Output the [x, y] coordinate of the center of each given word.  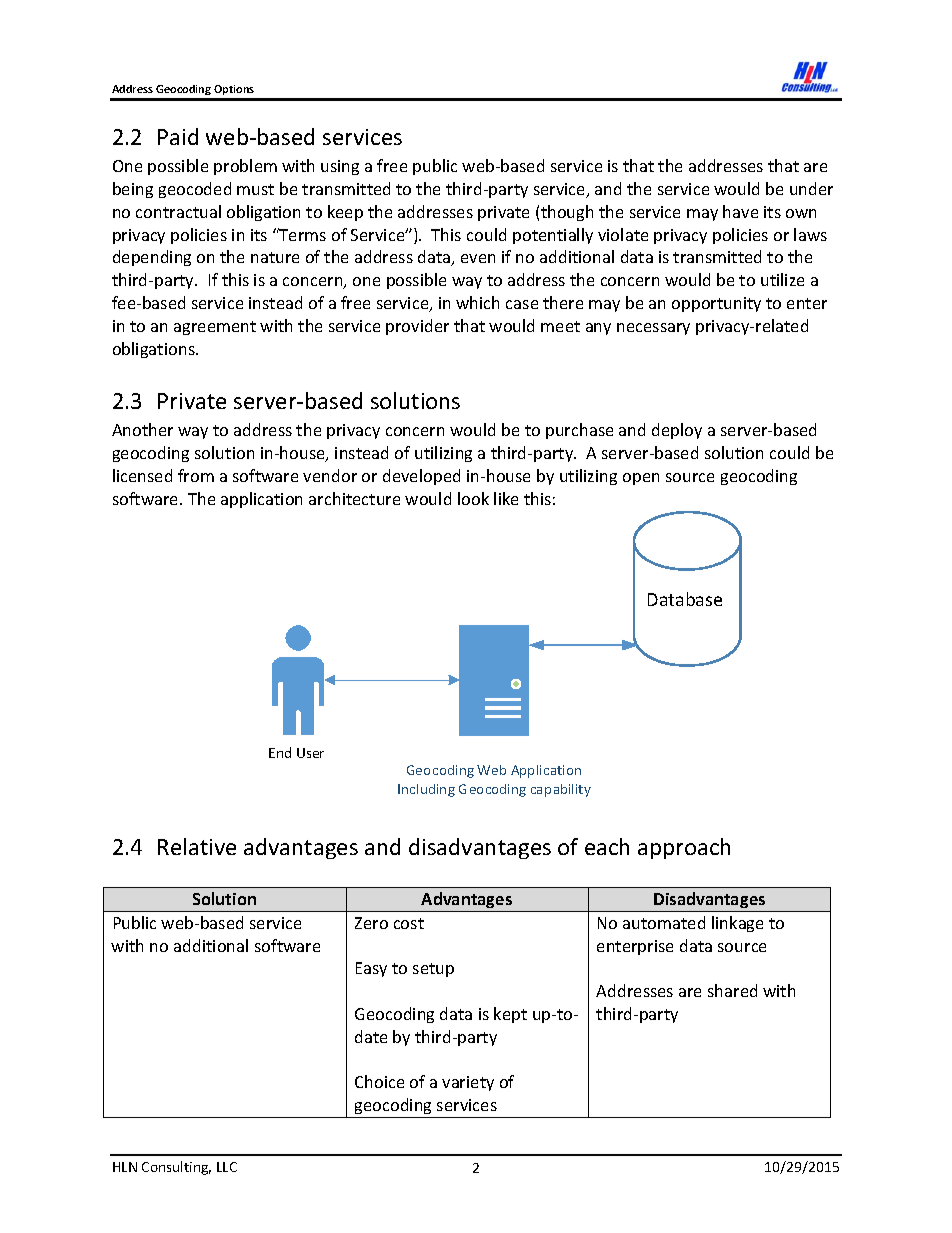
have [740, 211]
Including [426, 790]
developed [421, 477]
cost [409, 923]
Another [142, 429]
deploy [677, 431]
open [641, 479]
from [196, 475]
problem [245, 167]
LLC [227, 1167]
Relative [197, 846]
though [567, 213]
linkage [737, 924]
